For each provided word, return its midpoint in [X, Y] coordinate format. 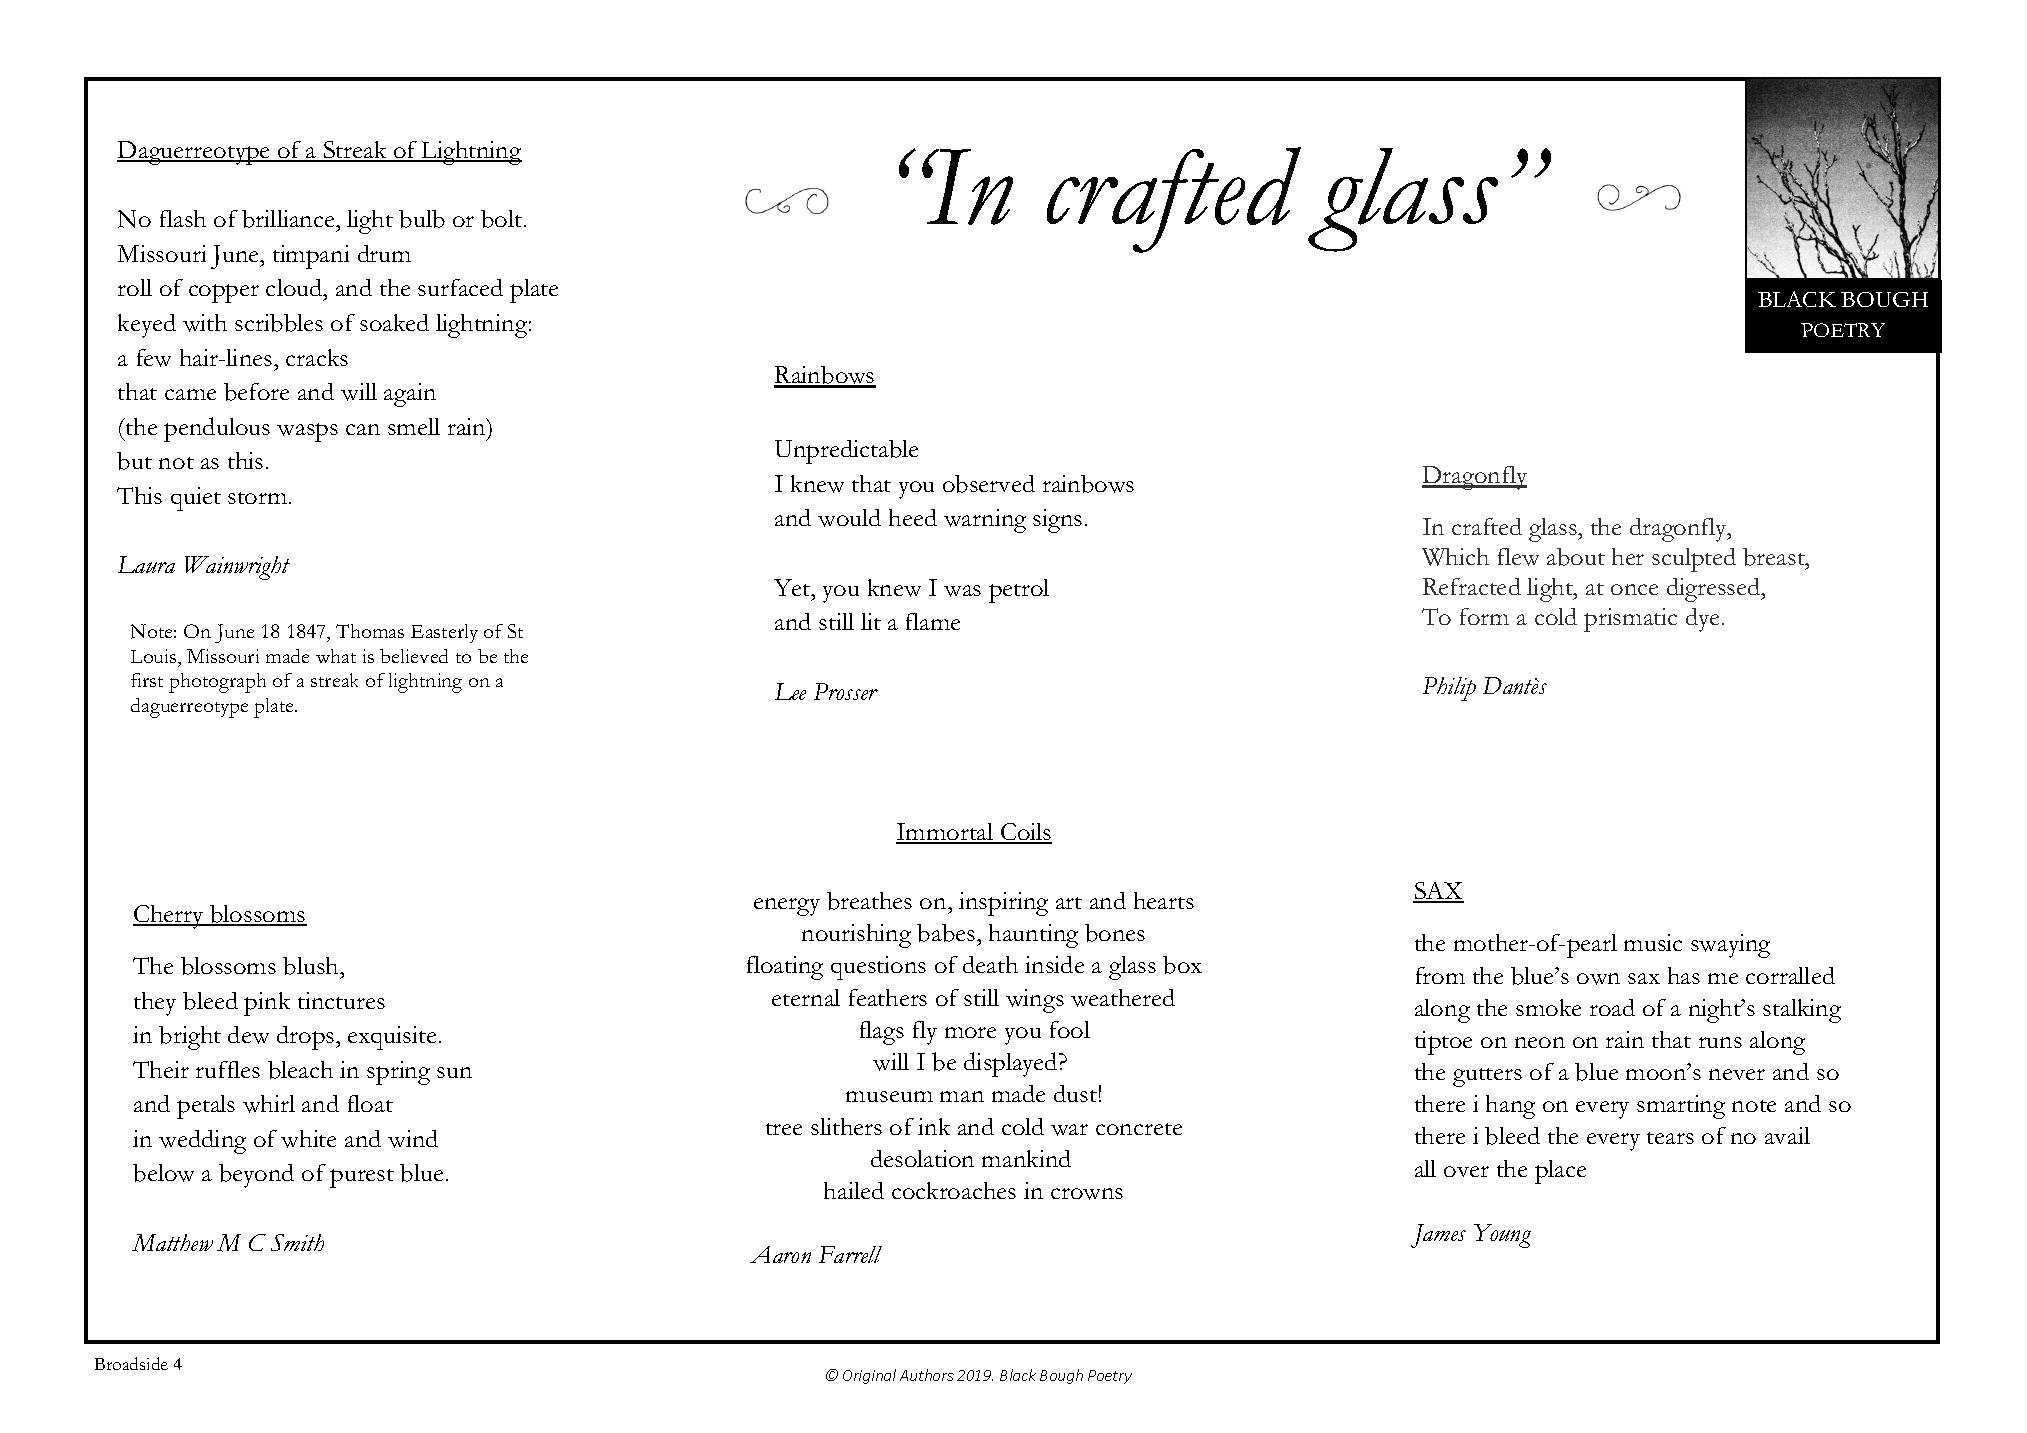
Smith [297, 1242]
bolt [503, 219]
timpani [311, 257]
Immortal [946, 833]
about [1576, 557]
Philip [1449, 689]
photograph [217, 683]
